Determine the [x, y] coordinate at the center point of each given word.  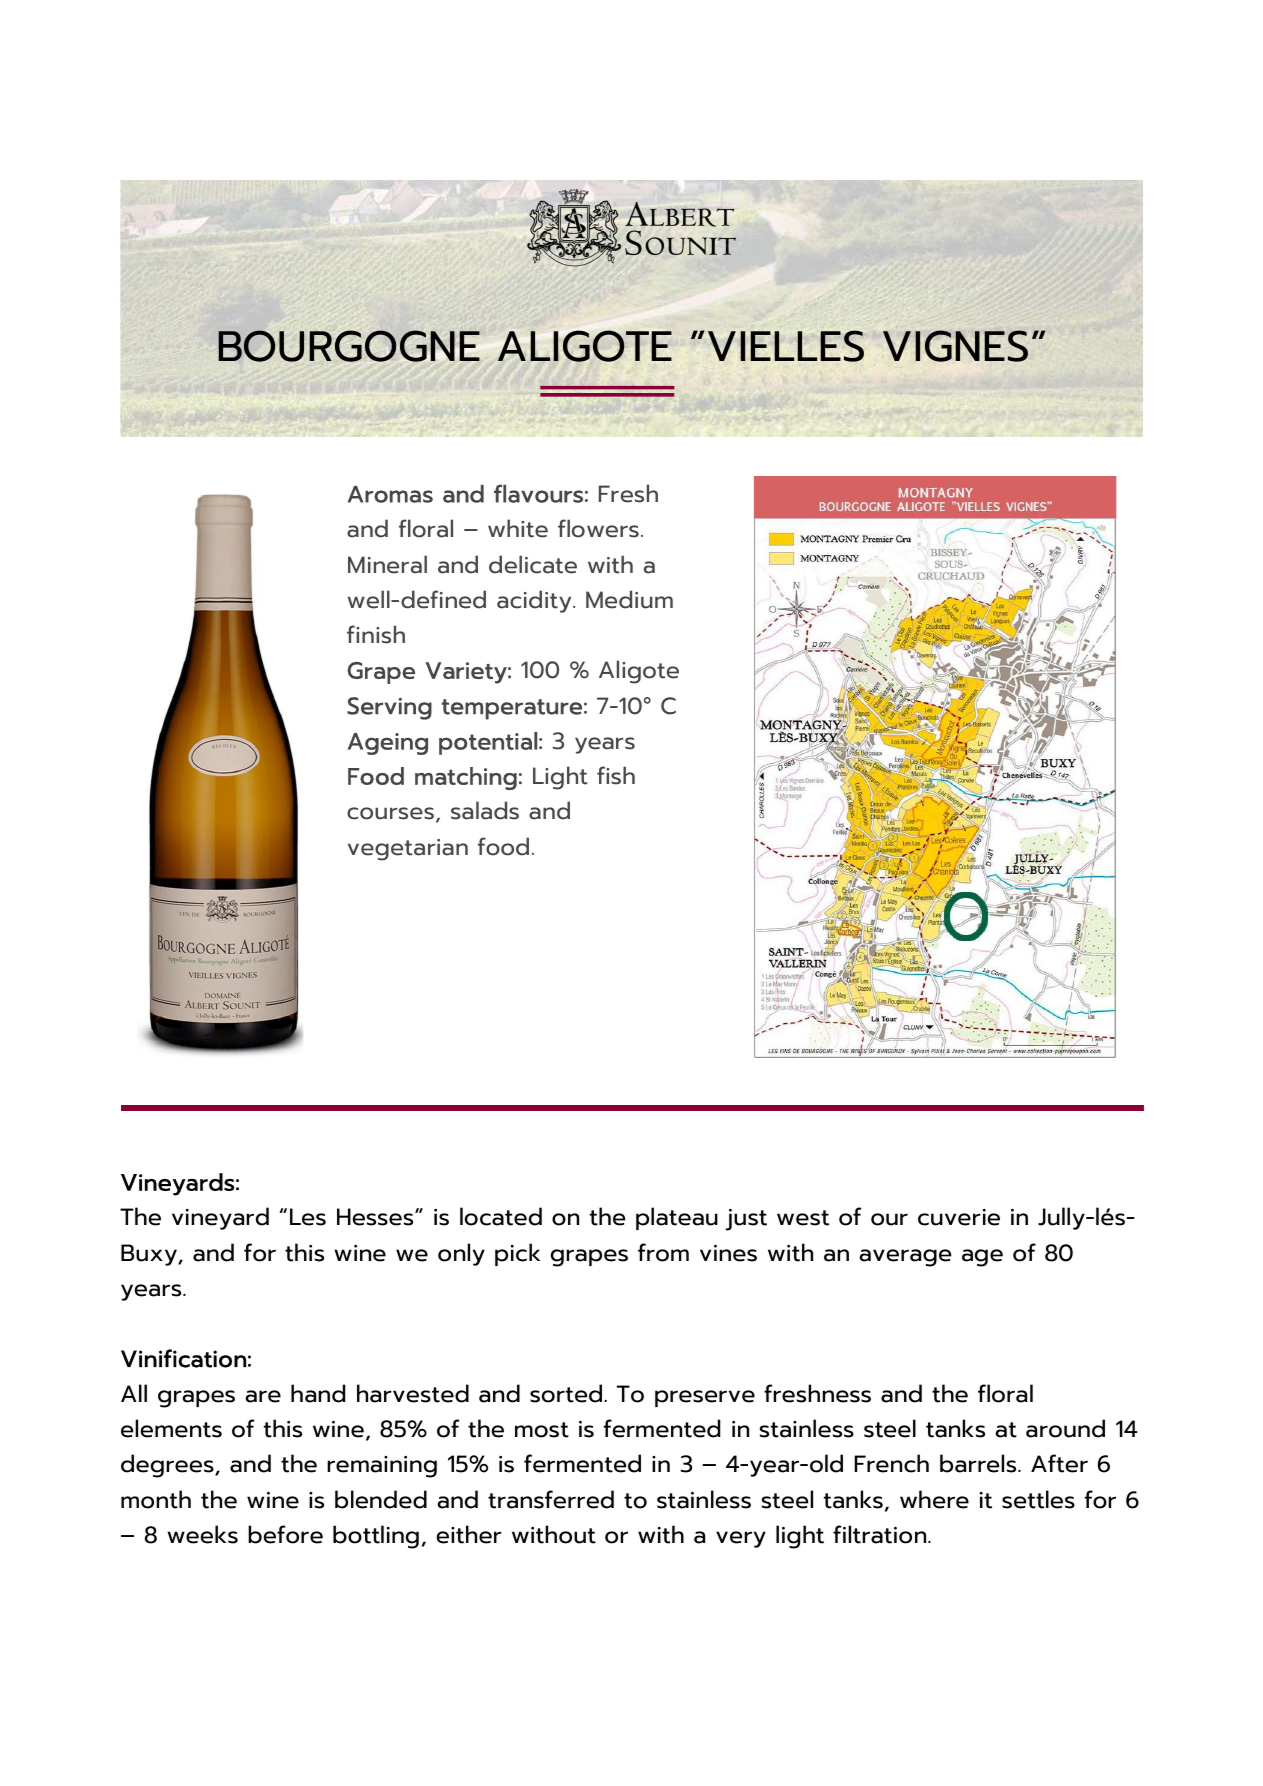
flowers [598, 528]
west [803, 1218]
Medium [629, 599]
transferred [551, 1499]
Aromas [390, 494]
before [285, 1534]
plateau [677, 1218]
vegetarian [408, 850]
